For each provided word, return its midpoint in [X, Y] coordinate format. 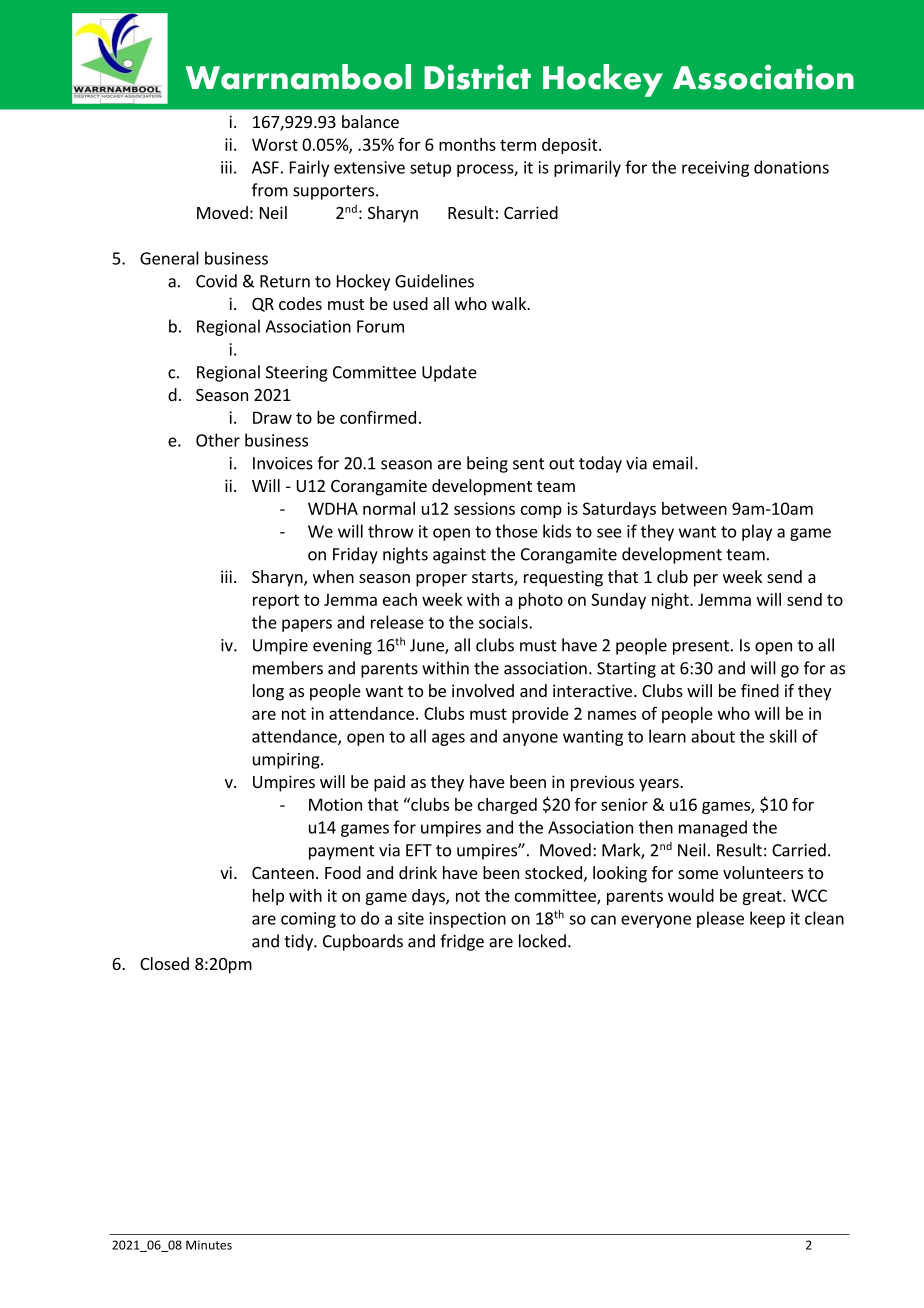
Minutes [209, 1245]
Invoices [283, 463]
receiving [715, 169]
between [694, 508]
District [477, 77]
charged [507, 806]
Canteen [283, 873]
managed [713, 828]
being [487, 464]
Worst [275, 144]
